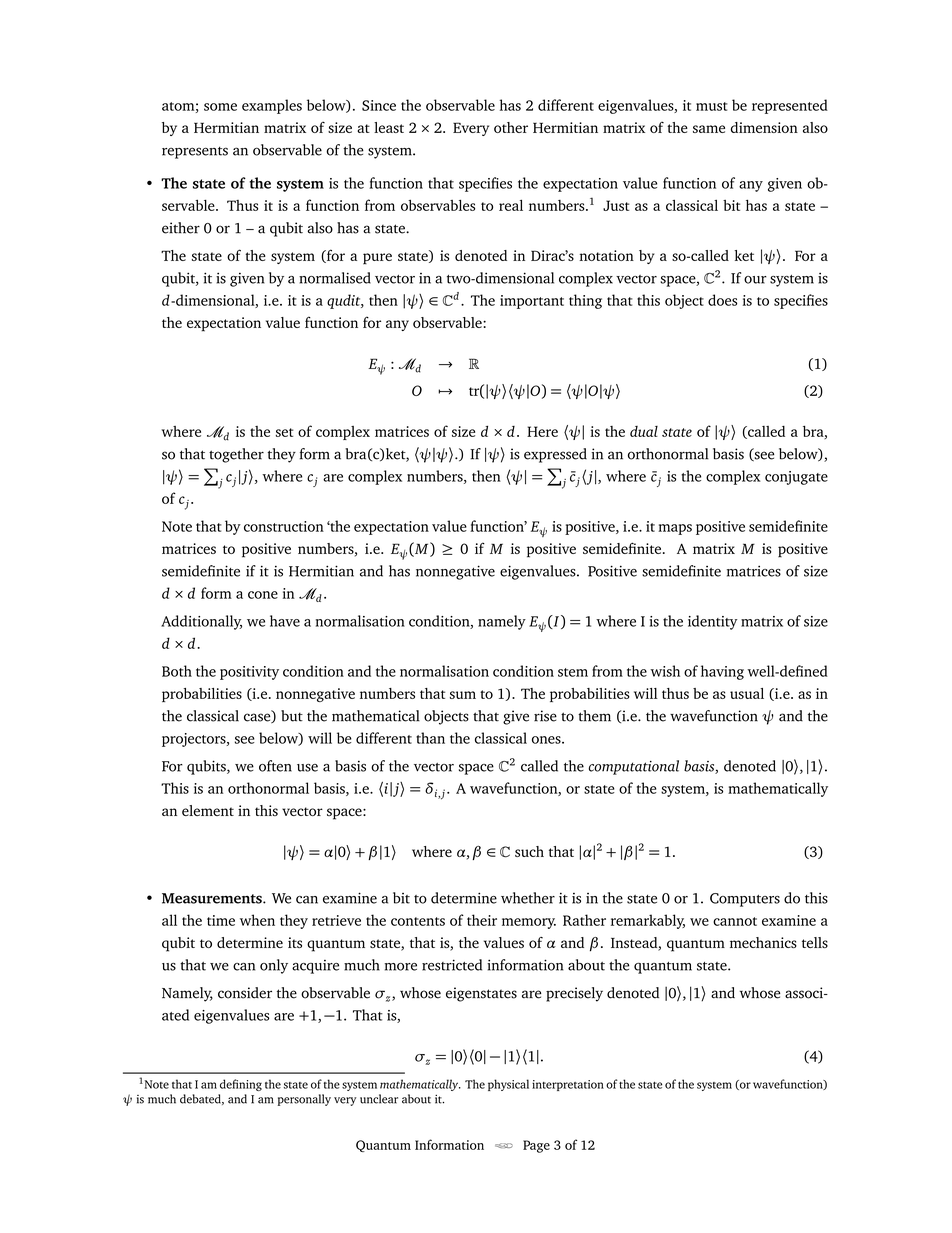 The image size is (952, 1233). What do you see at coordinates (511, 127) in the image?
I see `other` at bounding box center [511, 127].
